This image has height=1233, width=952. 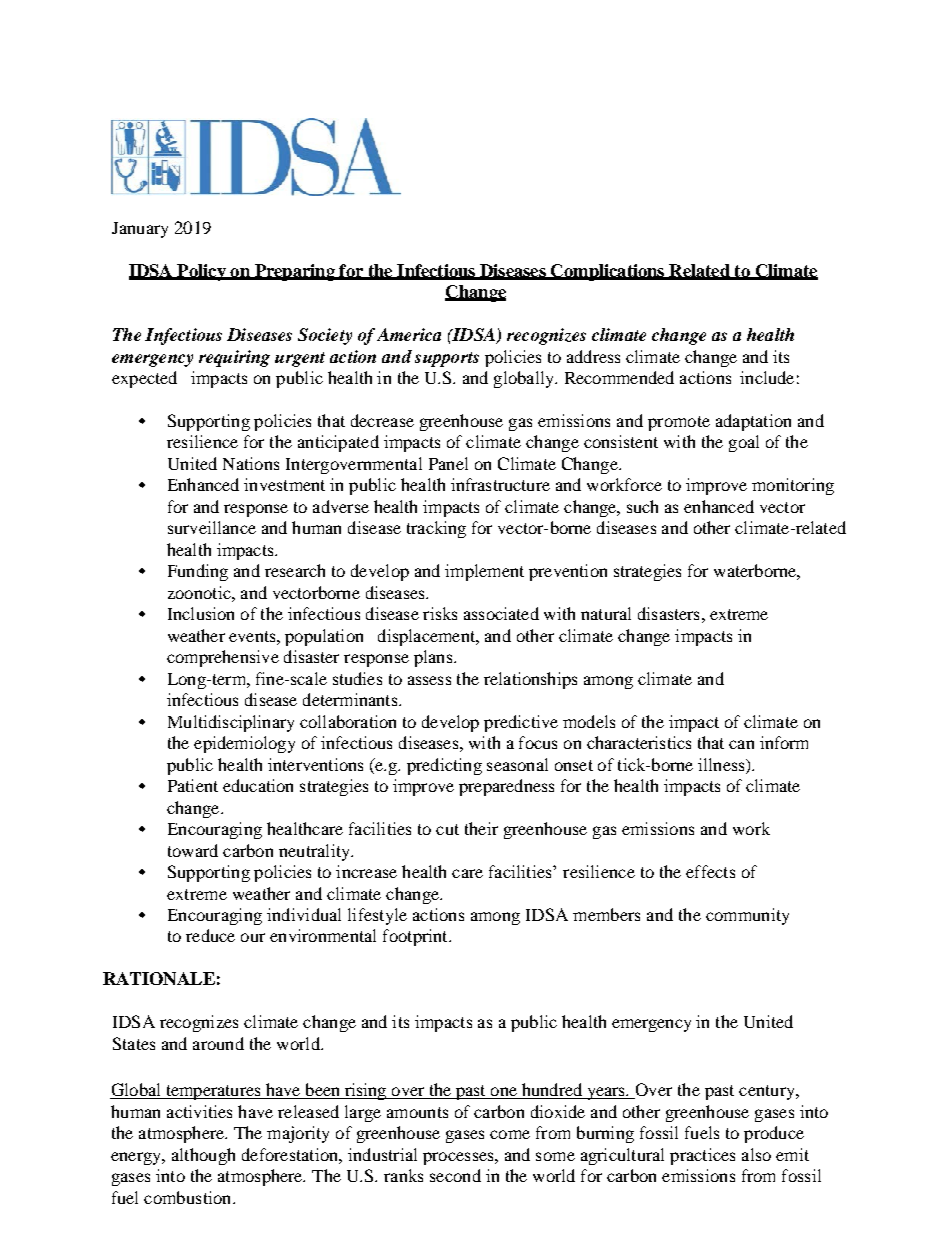 I want to click on such, so click(x=642, y=506).
